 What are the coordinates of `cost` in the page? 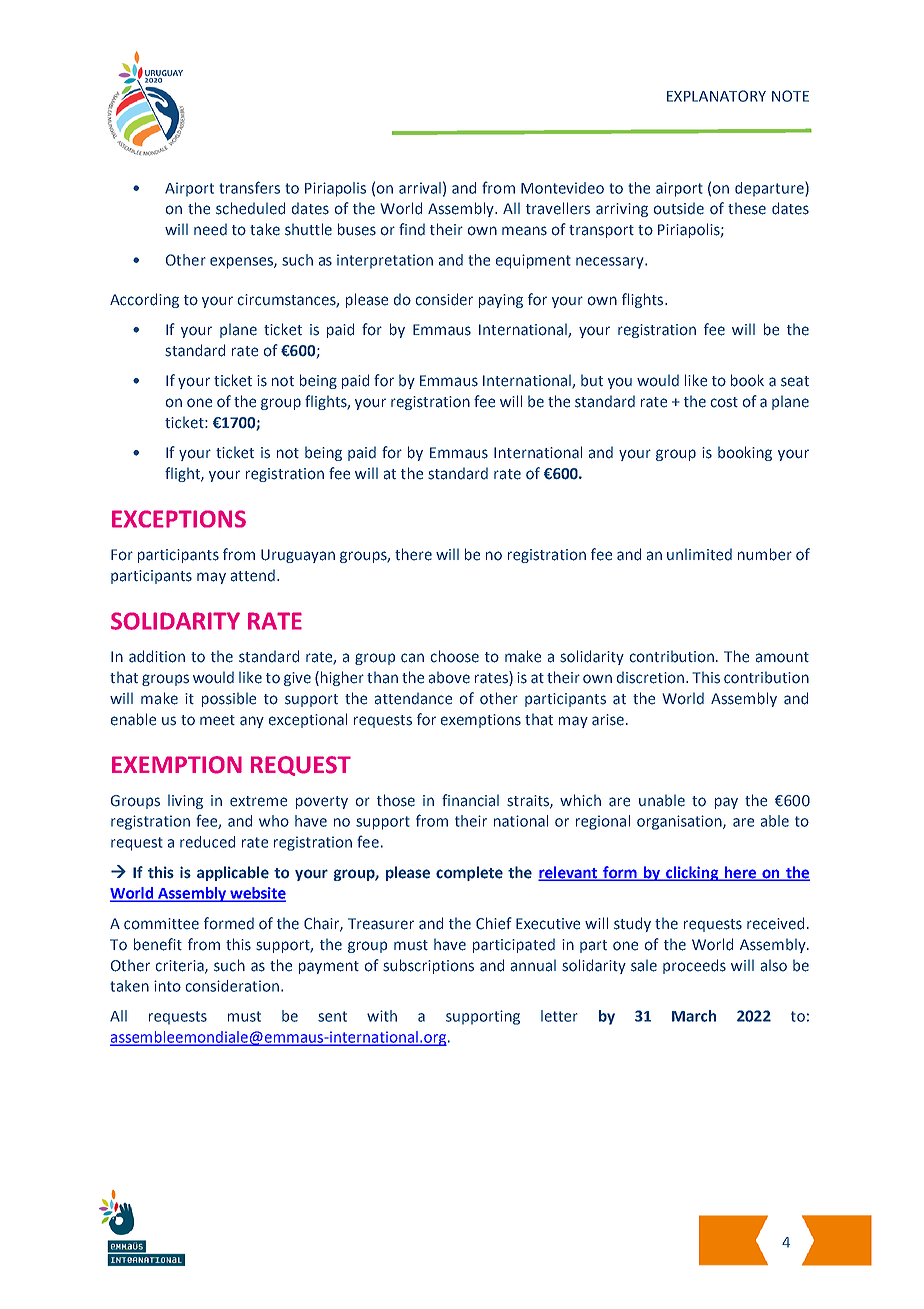 It's located at (724, 402).
